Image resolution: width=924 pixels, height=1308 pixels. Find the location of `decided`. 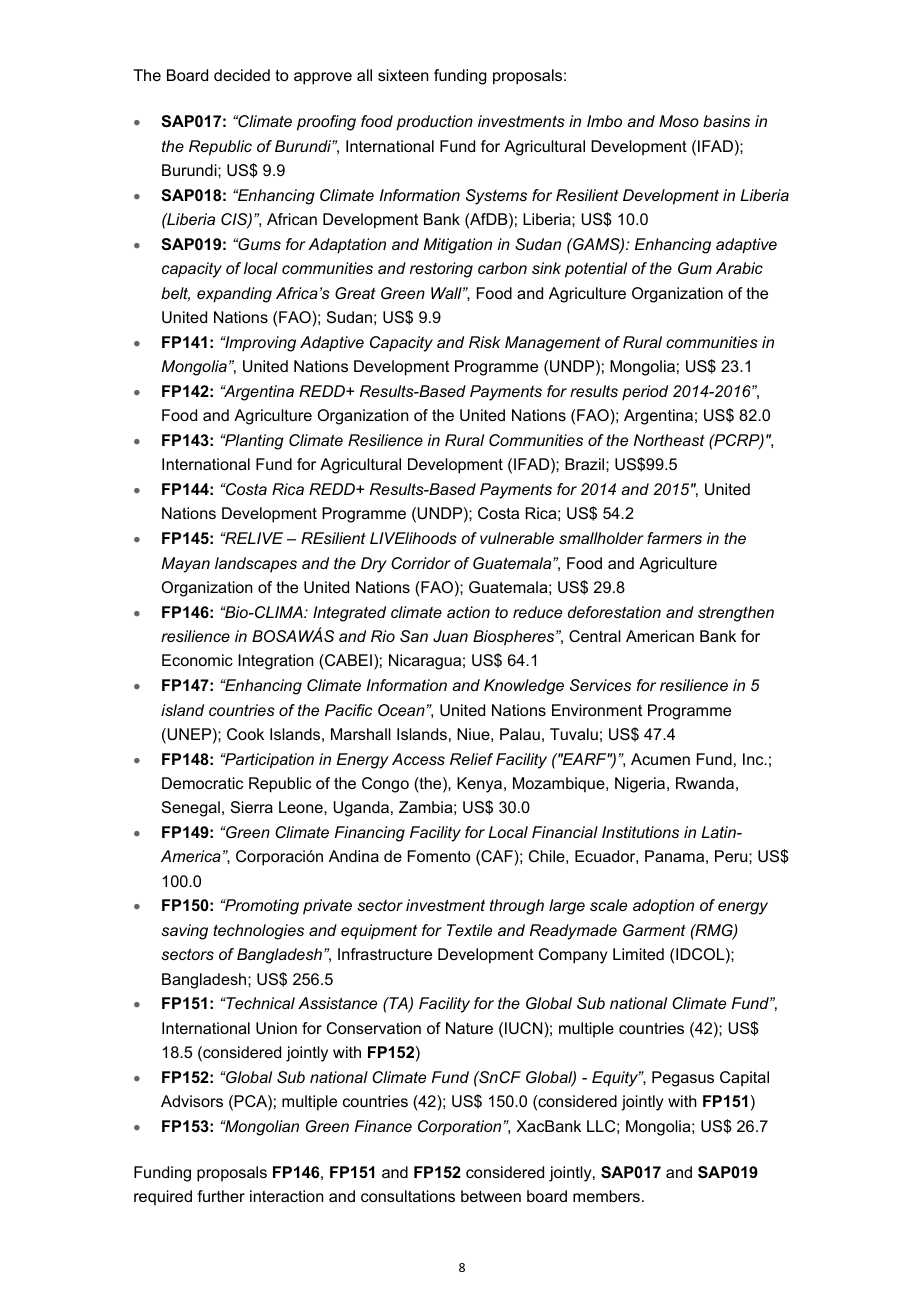

decided is located at coordinates (242, 75).
